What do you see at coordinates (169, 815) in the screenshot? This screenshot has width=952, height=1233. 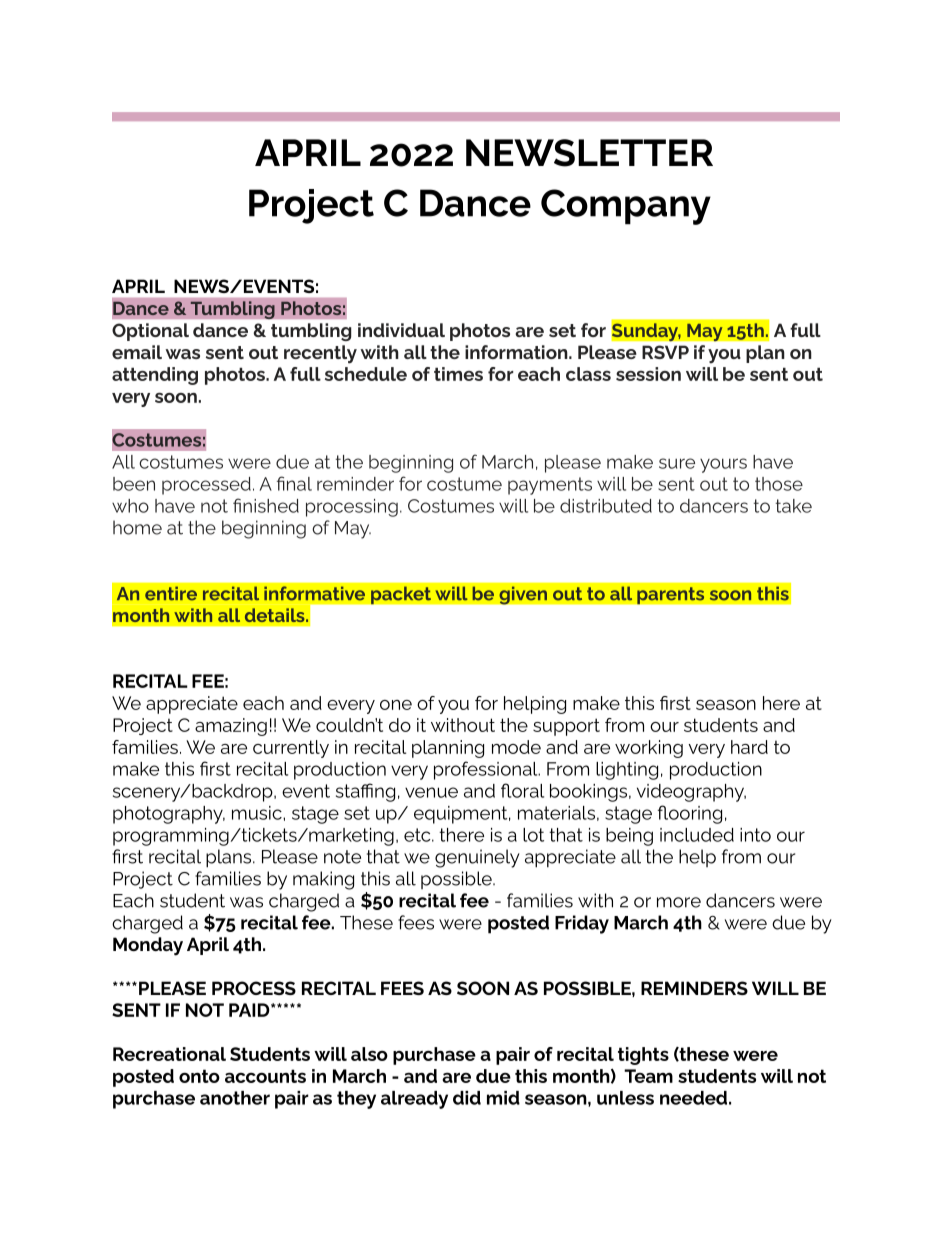 I see `photography` at bounding box center [169, 815].
